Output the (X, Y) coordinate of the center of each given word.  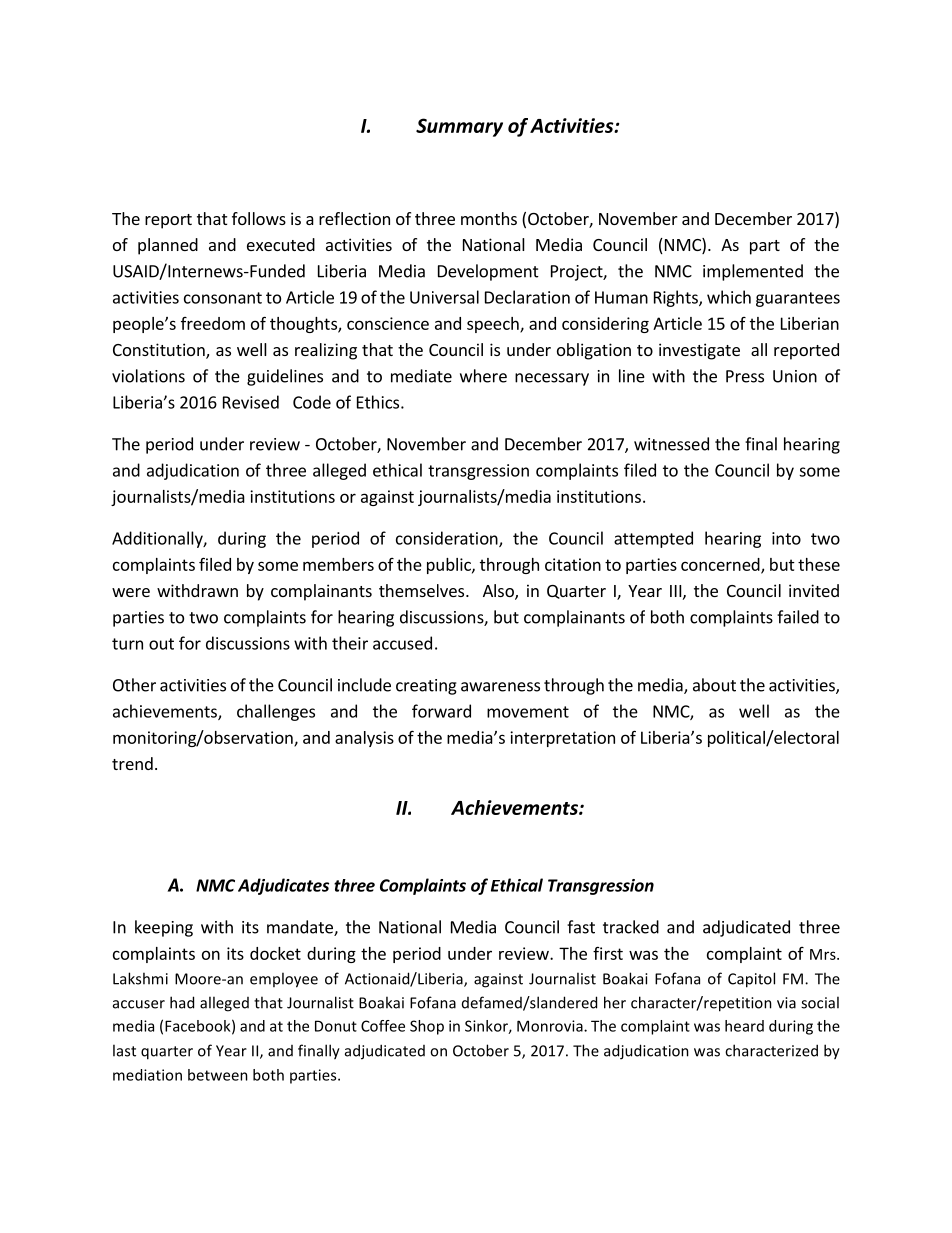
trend (132, 763)
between (218, 1075)
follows (259, 218)
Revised (251, 402)
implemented (753, 272)
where (483, 376)
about (714, 685)
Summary (459, 127)
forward (441, 711)
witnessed (671, 444)
